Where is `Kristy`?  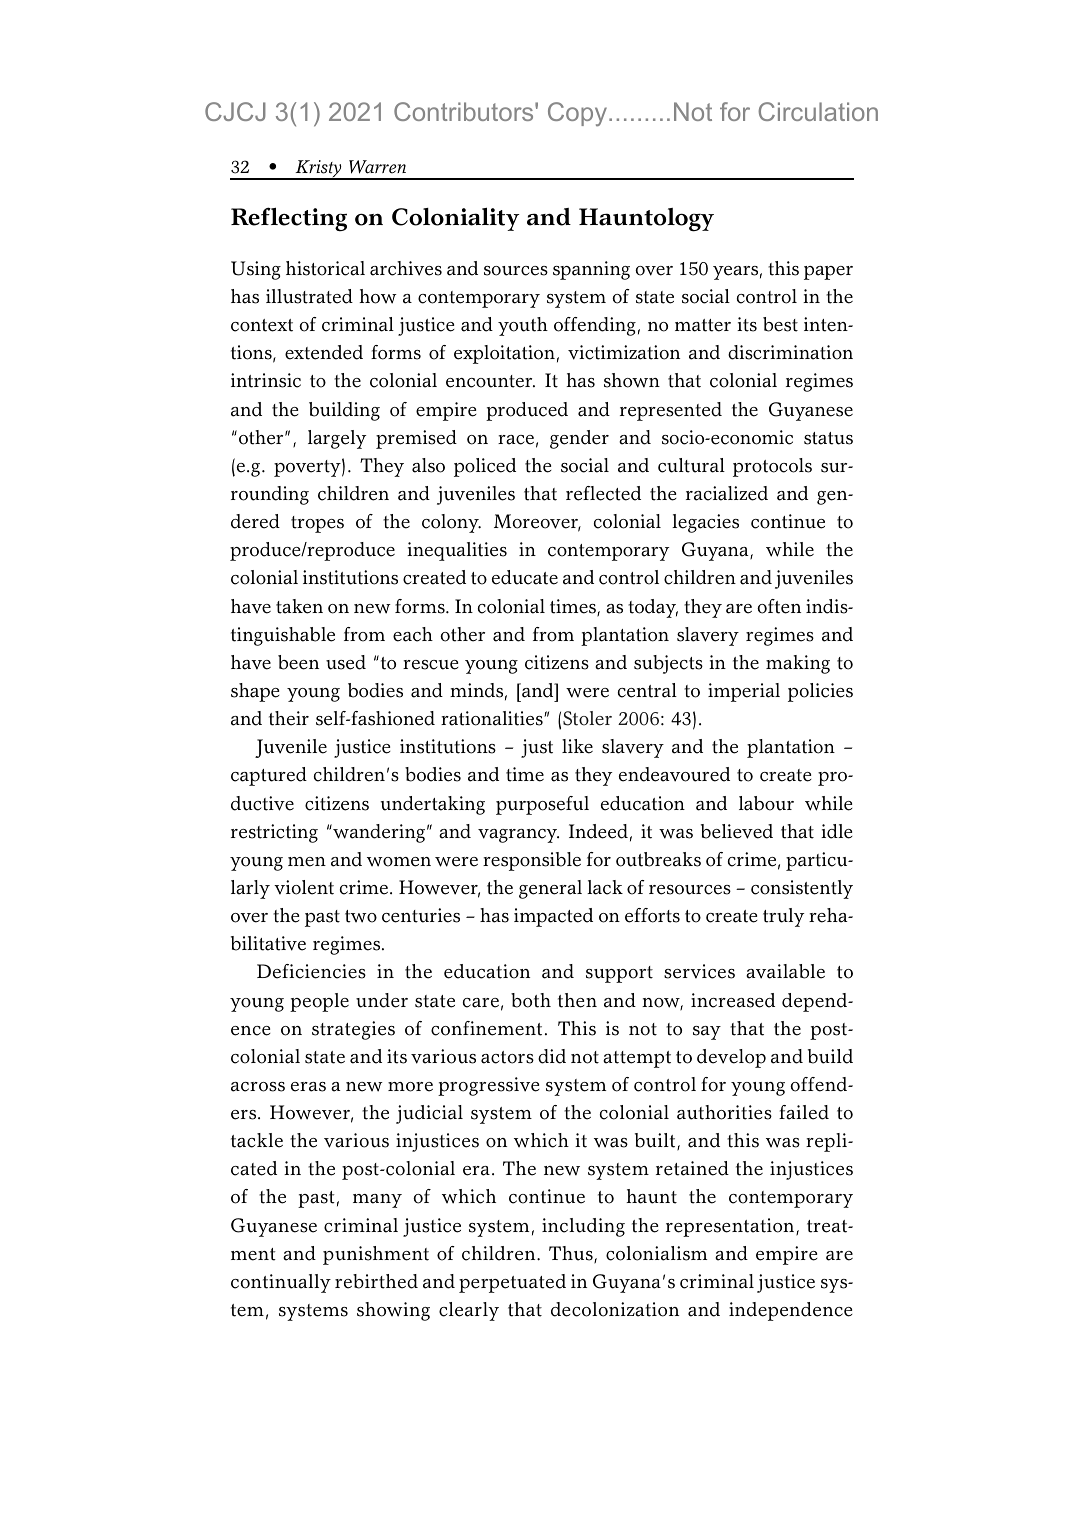
Kristy is located at coordinates (318, 170).
